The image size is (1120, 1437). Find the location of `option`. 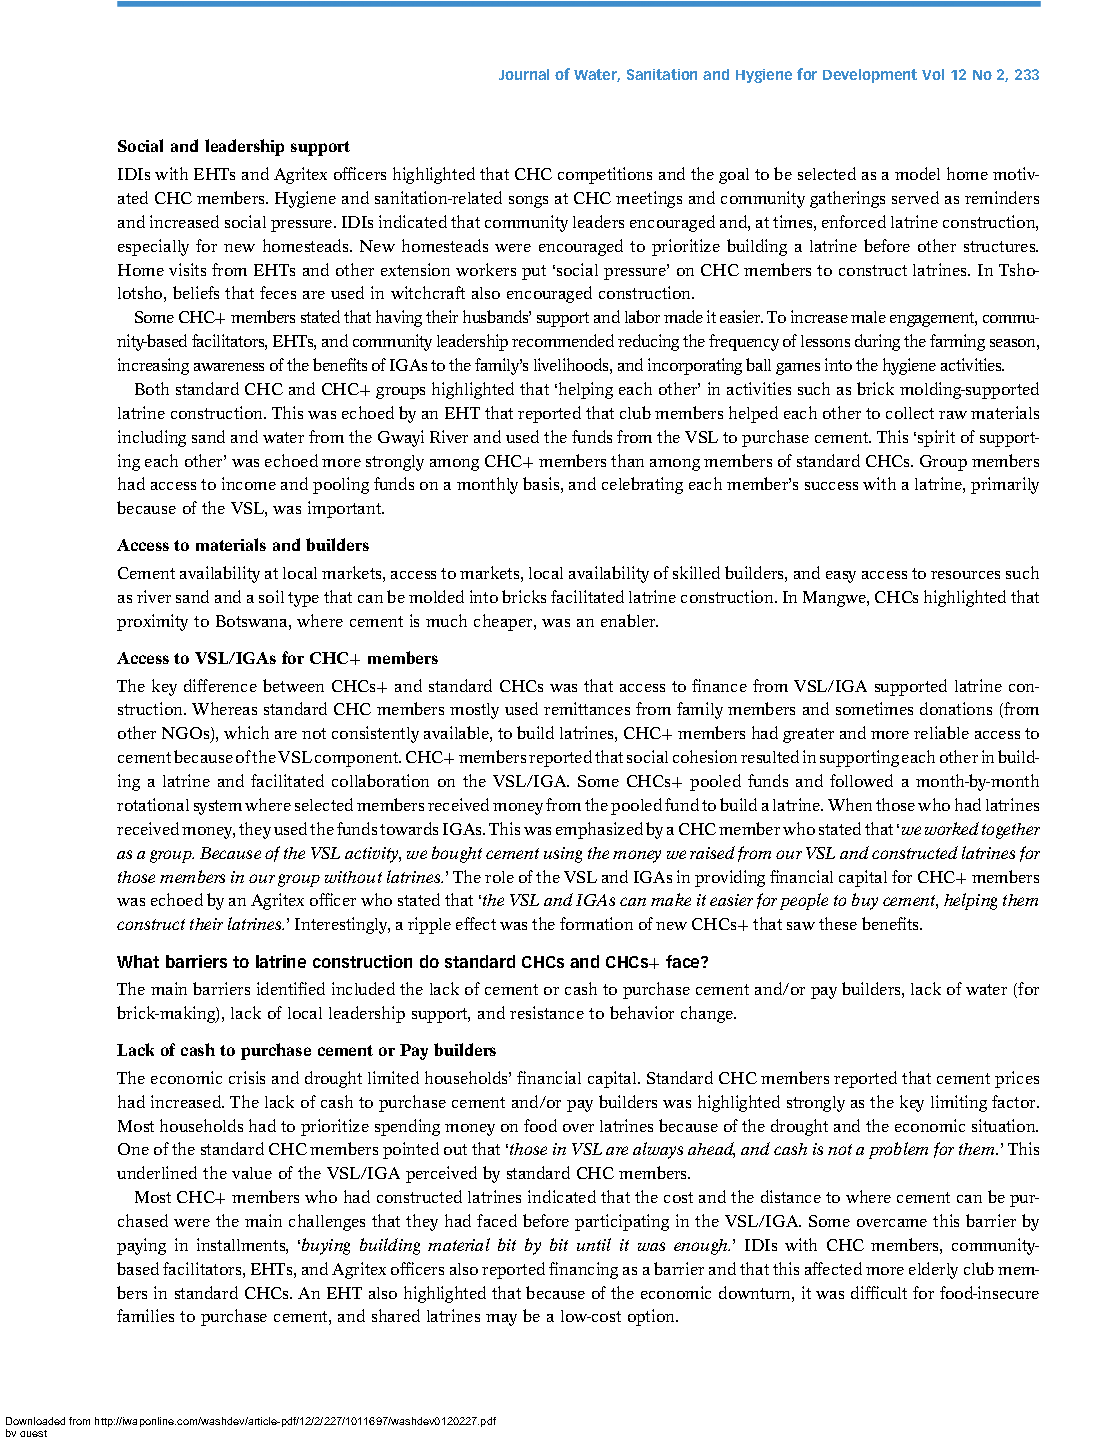

option is located at coordinates (652, 1317).
